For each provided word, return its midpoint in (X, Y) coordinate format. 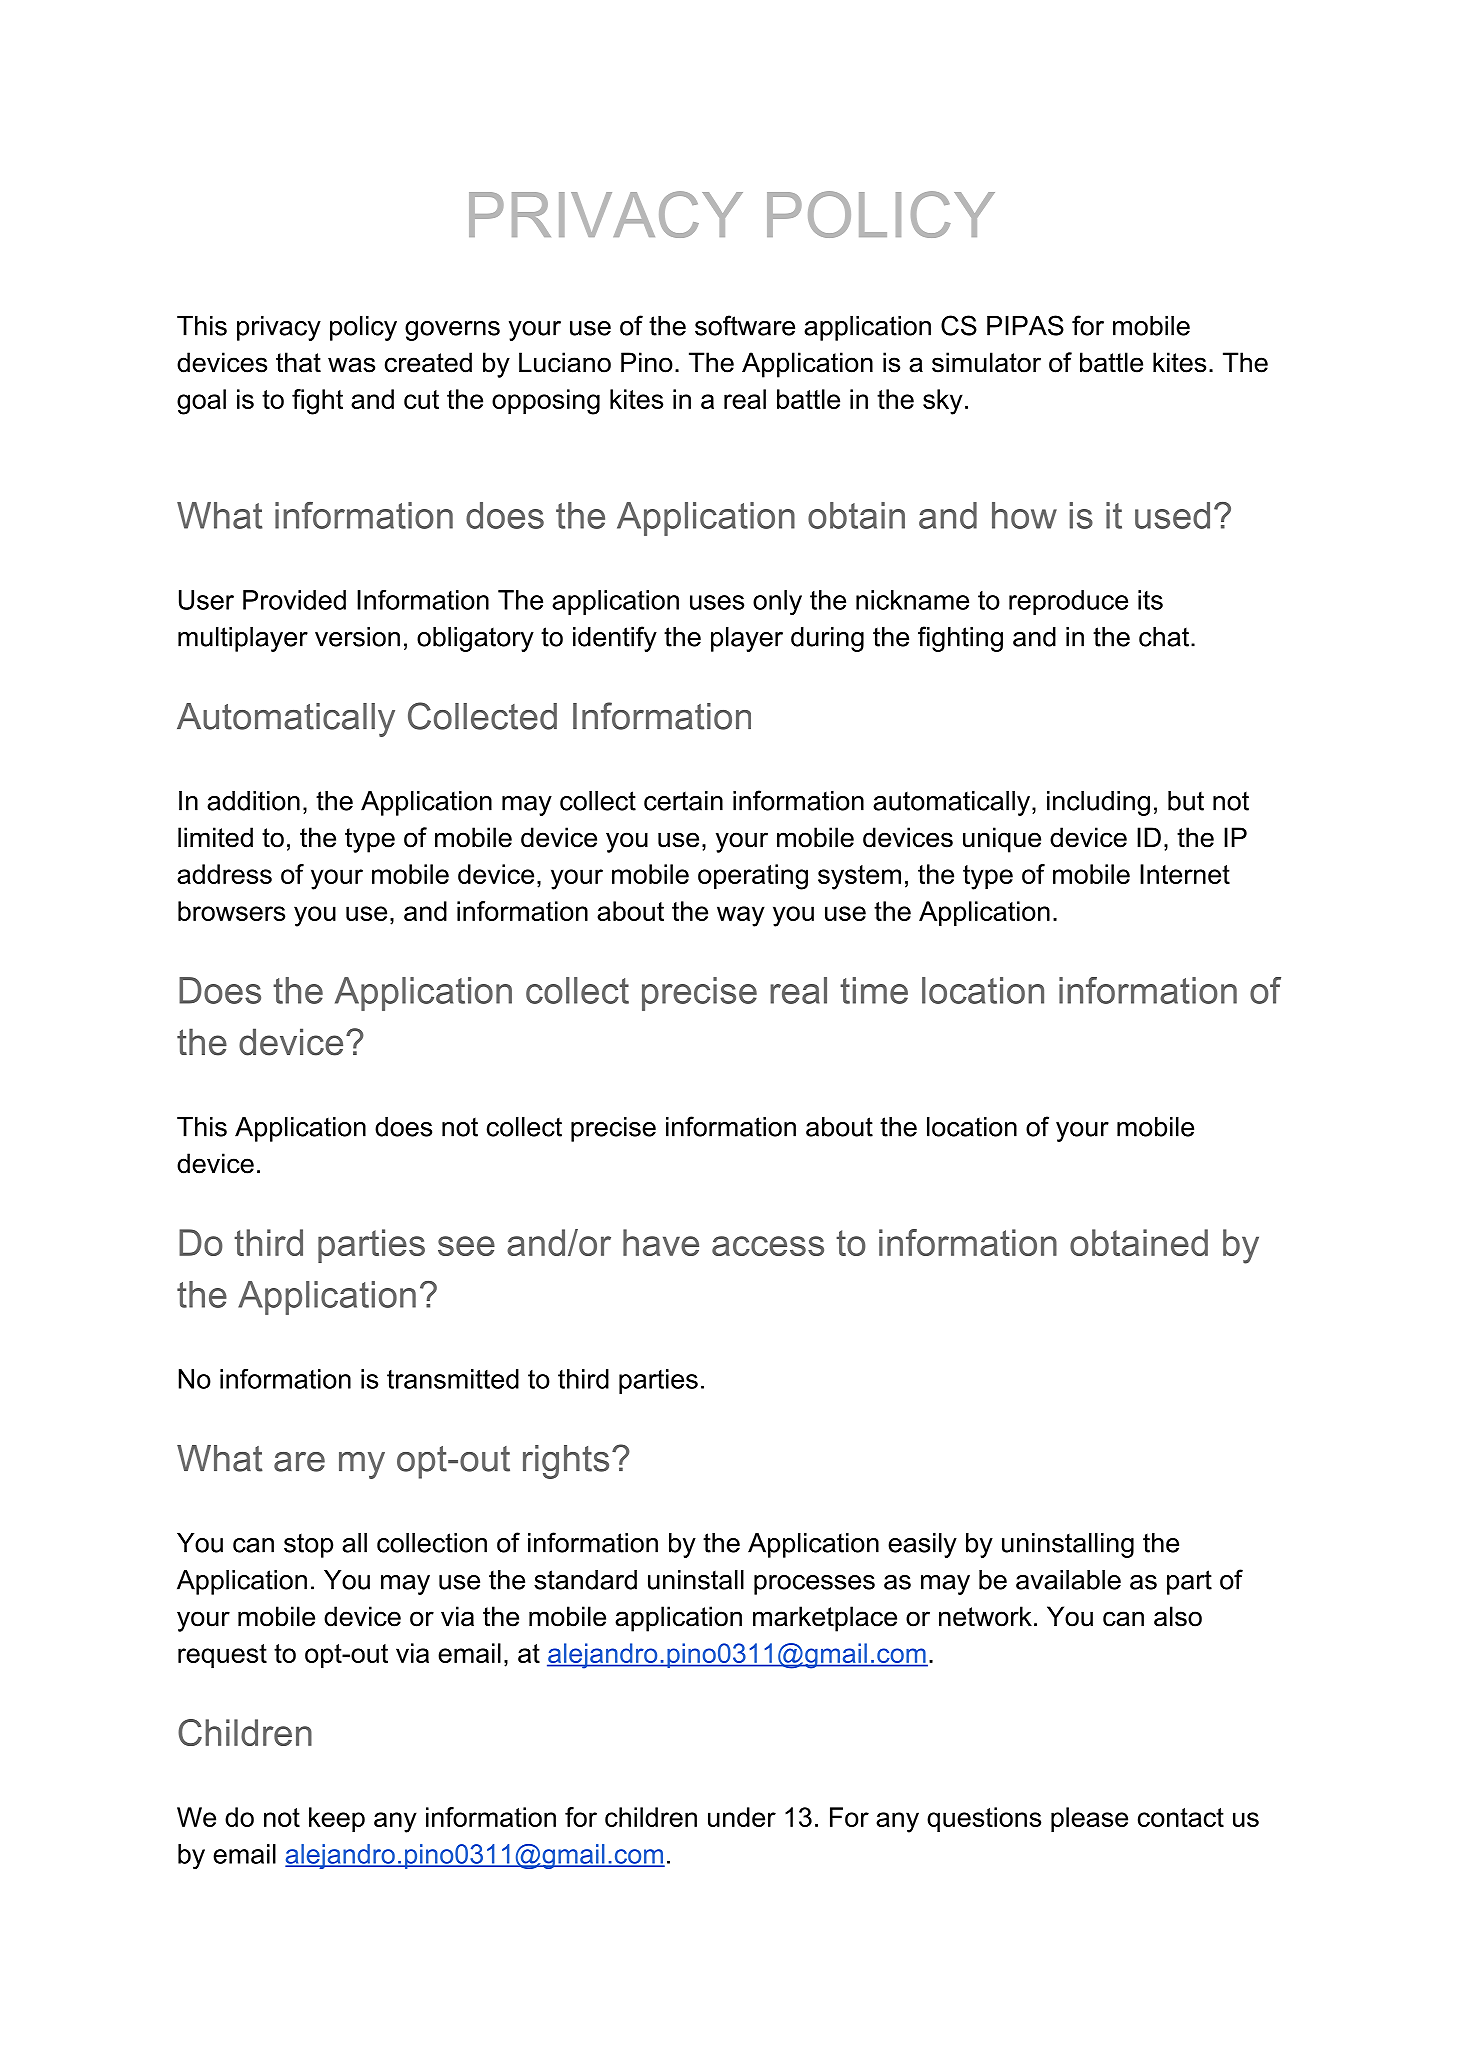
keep (337, 1819)
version (357, 637)
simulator (986, 362)
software (745, 325)
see (466, 1246)
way (741, 916)
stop (308, 1546)
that (298, 362)
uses (717, 602)
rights (566, 1462)
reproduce (1068, 602)
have (661, 1242)
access (768, 1246)
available (1068, 1580)
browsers (231, 911)
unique (1002, 840)
